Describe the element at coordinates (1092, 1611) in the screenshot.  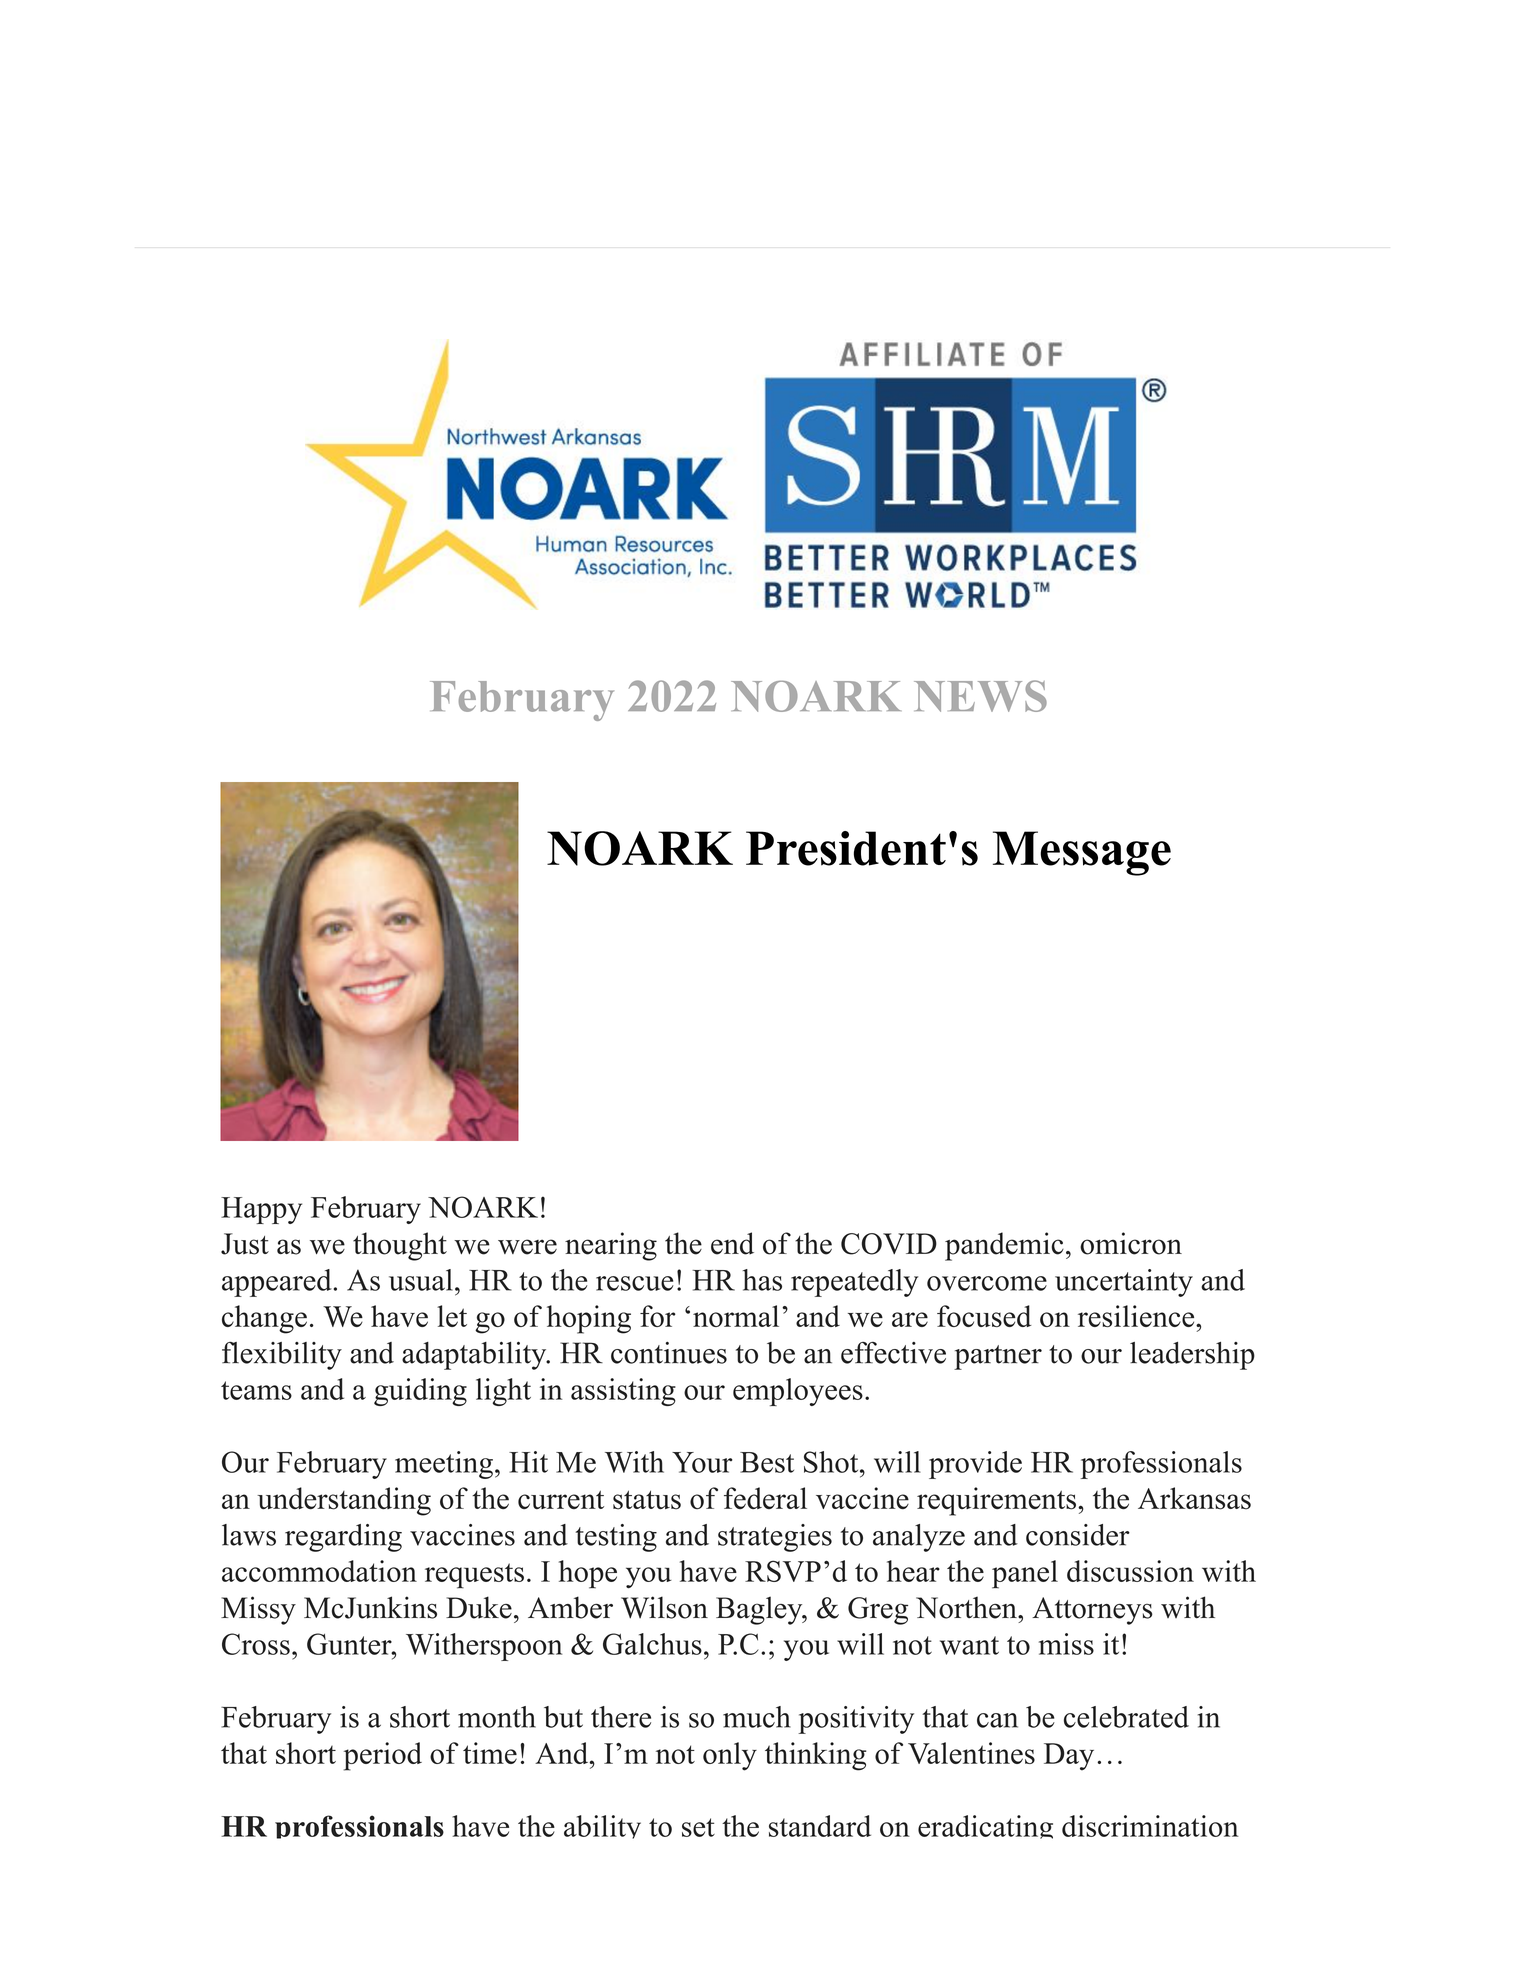
I see `Attorneys` at that location.
